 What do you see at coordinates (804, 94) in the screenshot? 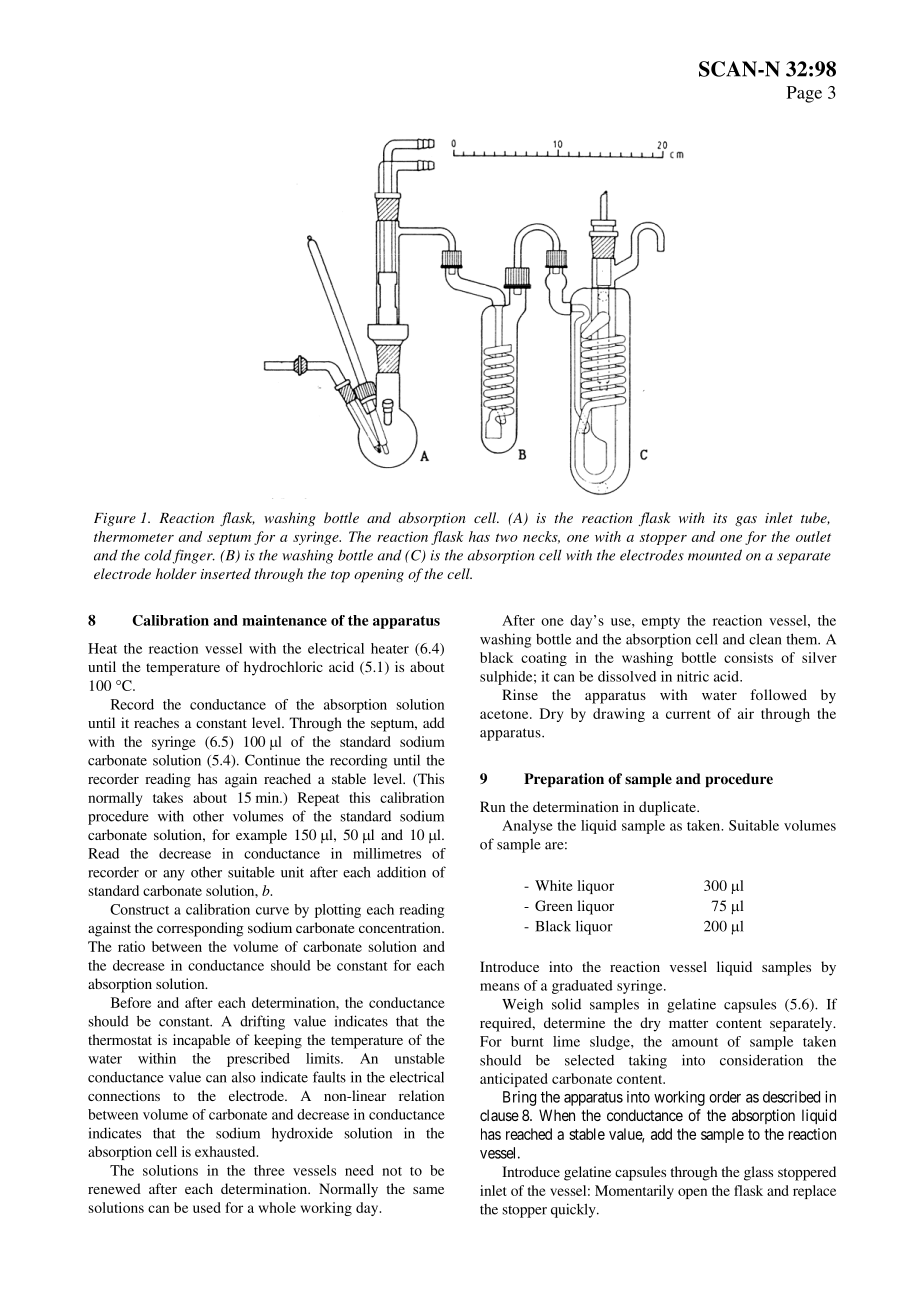
I see `Page` at bounding box center [804, 94].
